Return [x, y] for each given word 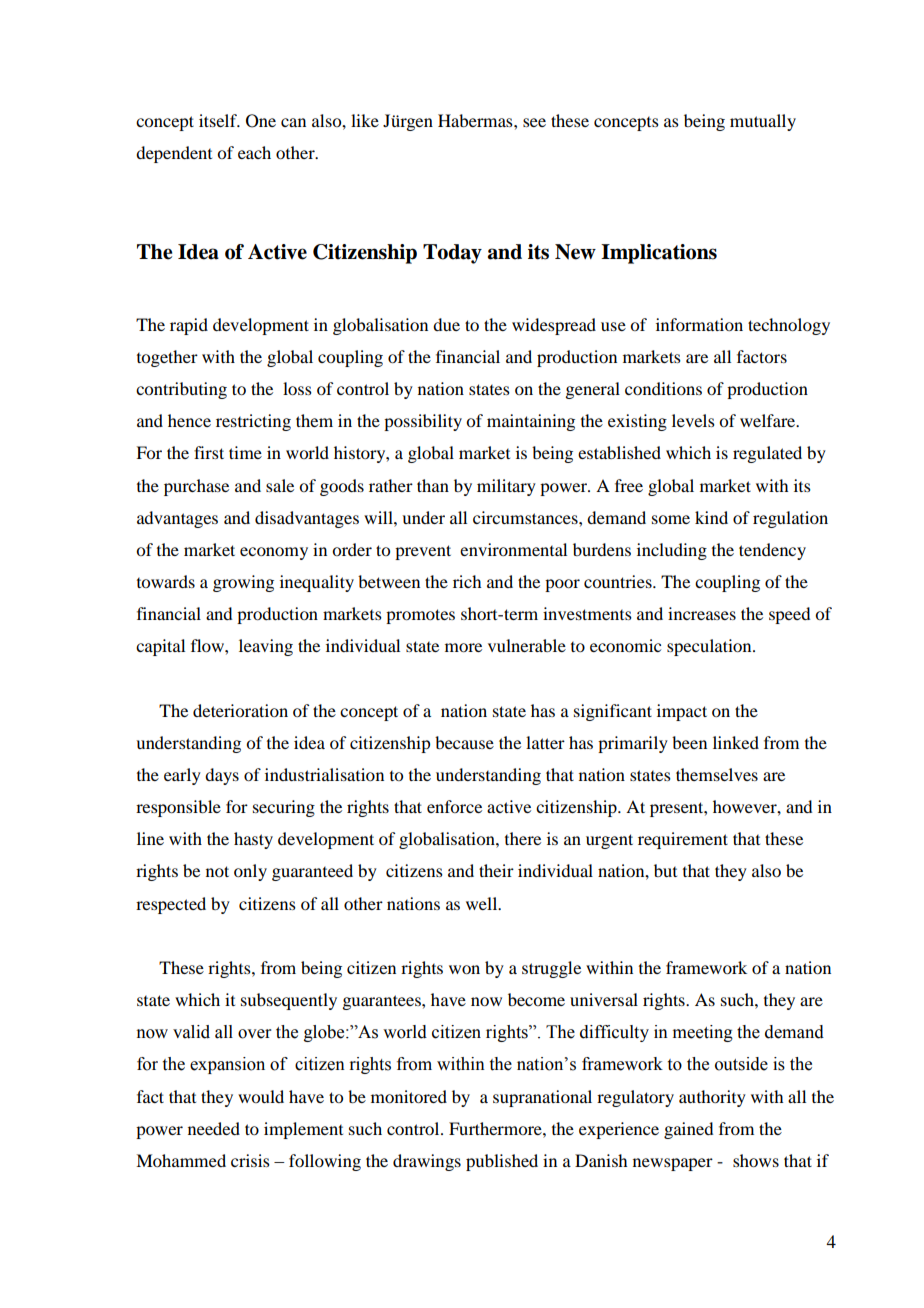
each [254, 152]
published [502, 1162]
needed [214, 1128]
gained [688, 1130]
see [534, 122]
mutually [763, 122]
